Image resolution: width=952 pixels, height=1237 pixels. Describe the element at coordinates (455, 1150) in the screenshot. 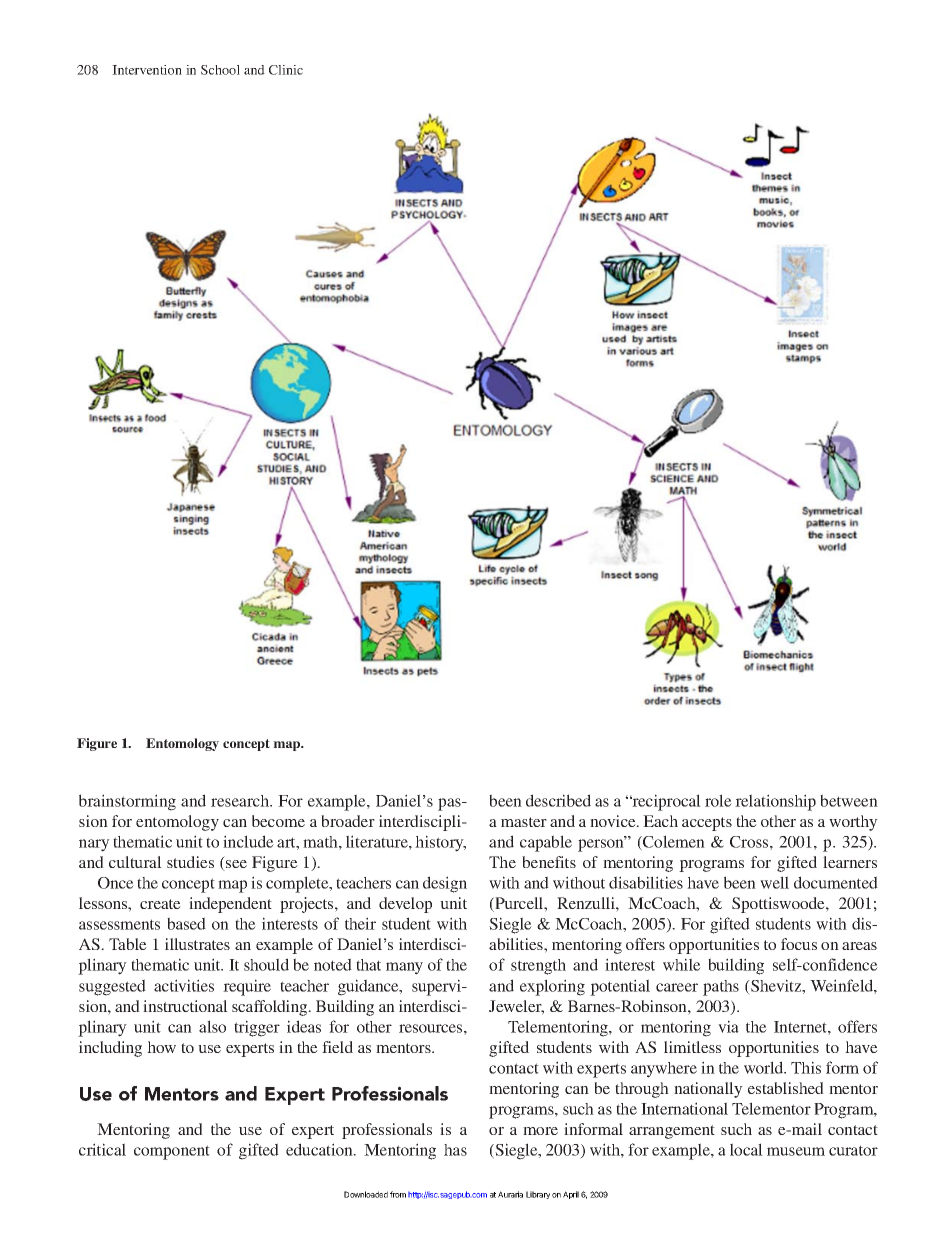

I see `has` at that location.
